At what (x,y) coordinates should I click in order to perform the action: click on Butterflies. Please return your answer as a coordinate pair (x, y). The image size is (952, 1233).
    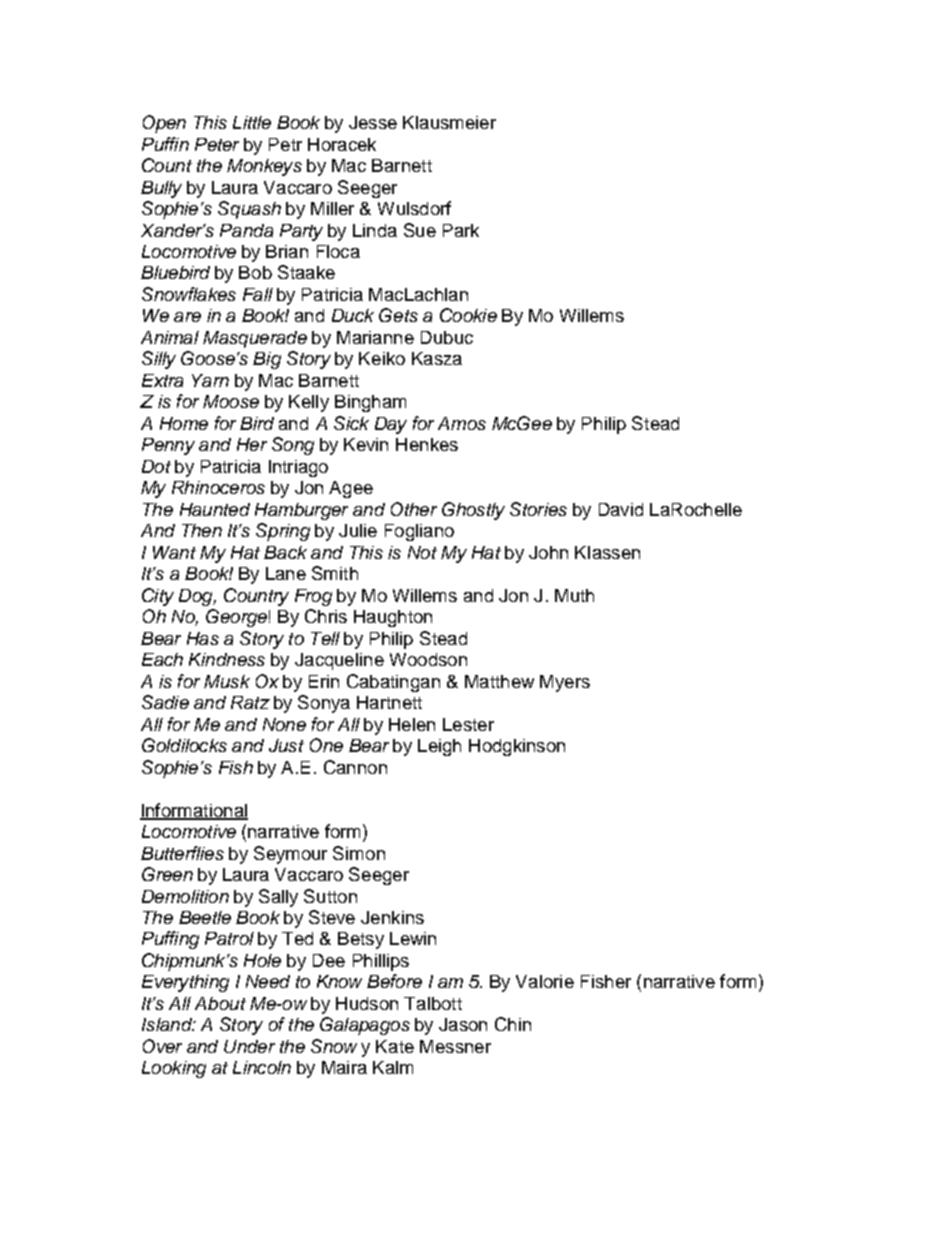
    Looking at the image, I should click on (182, 853).
